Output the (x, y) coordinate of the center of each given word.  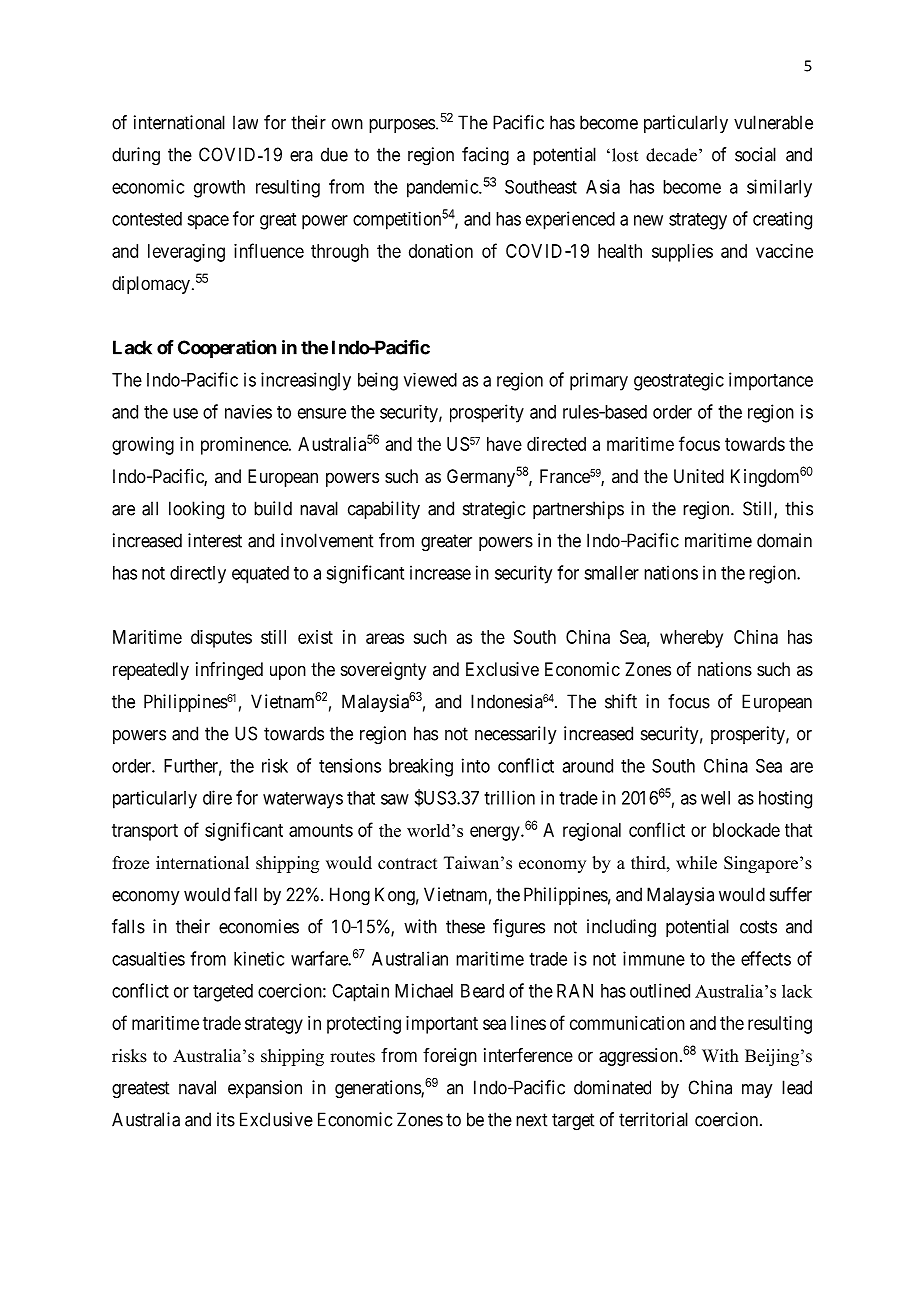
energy (496, 833)
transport (145, 832)
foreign (450, 1057)
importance (771, 381)
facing (485, 156)
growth (219, 189)
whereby (691, 639)
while (696, 863)
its (226, 1119)
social (755, 154)
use (185, 413)
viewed (430, 380)
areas (385, 638)
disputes (221, 639)
